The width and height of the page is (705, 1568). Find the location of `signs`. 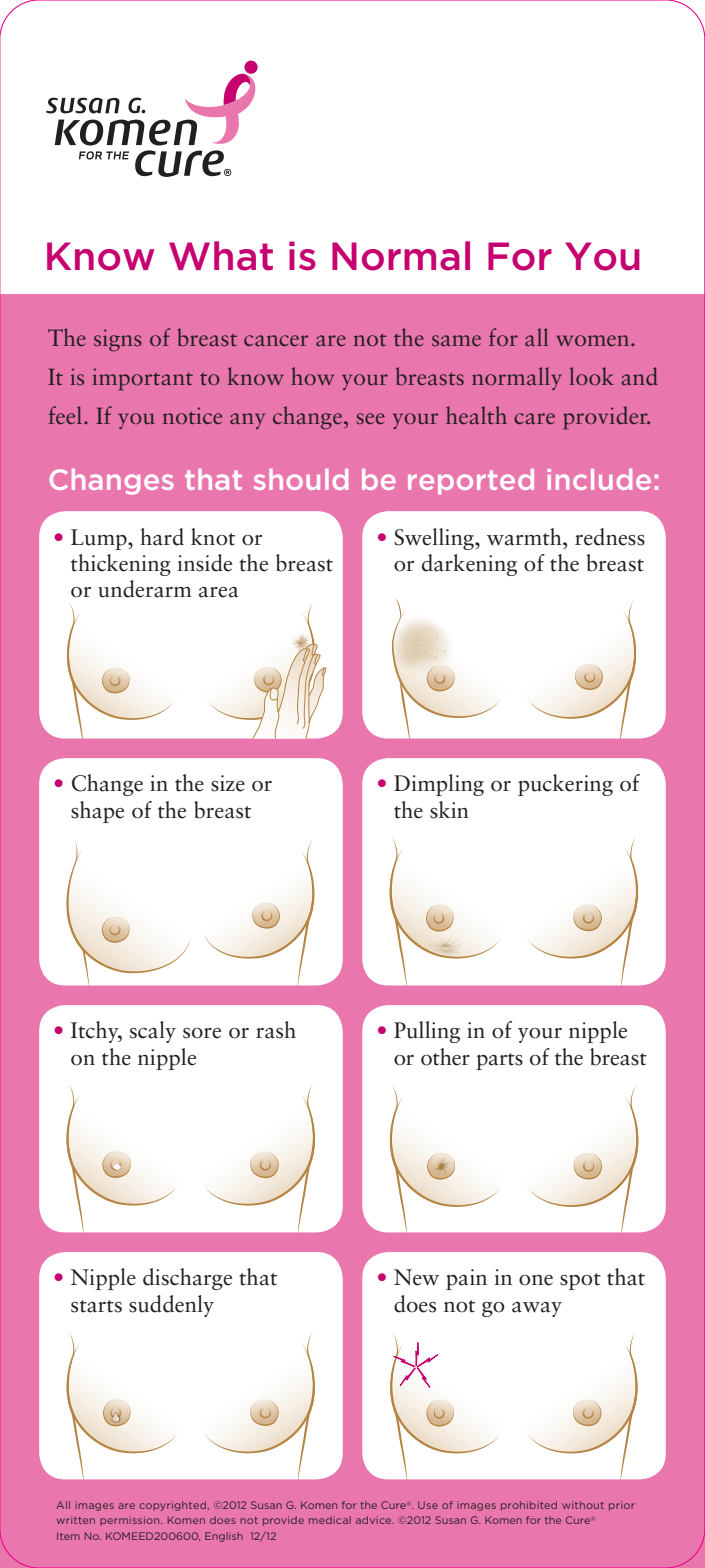

signs is located at coordinates (118, 340).
